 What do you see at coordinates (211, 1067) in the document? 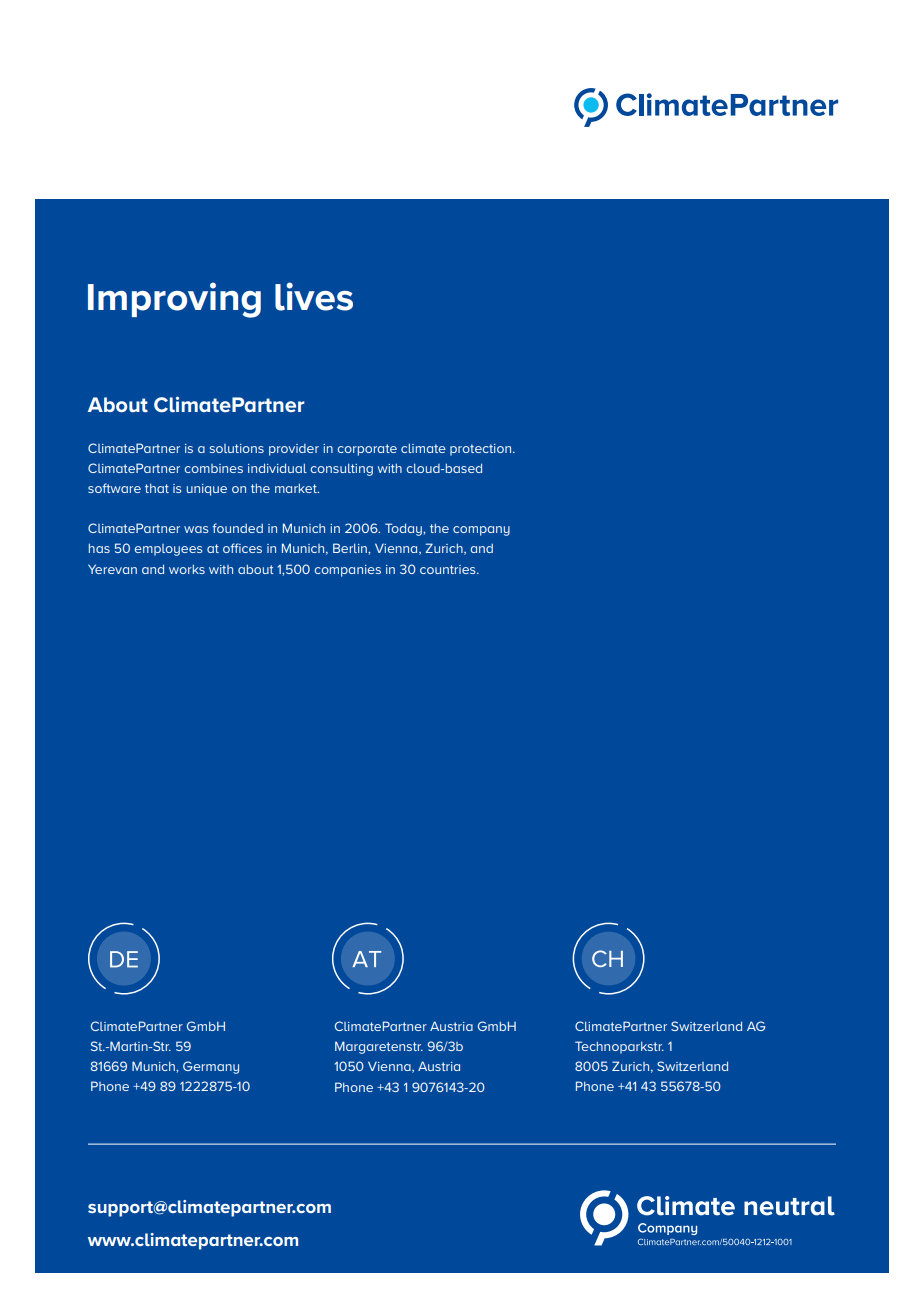
I see `Germany` at bounding box center [211, 1067].
